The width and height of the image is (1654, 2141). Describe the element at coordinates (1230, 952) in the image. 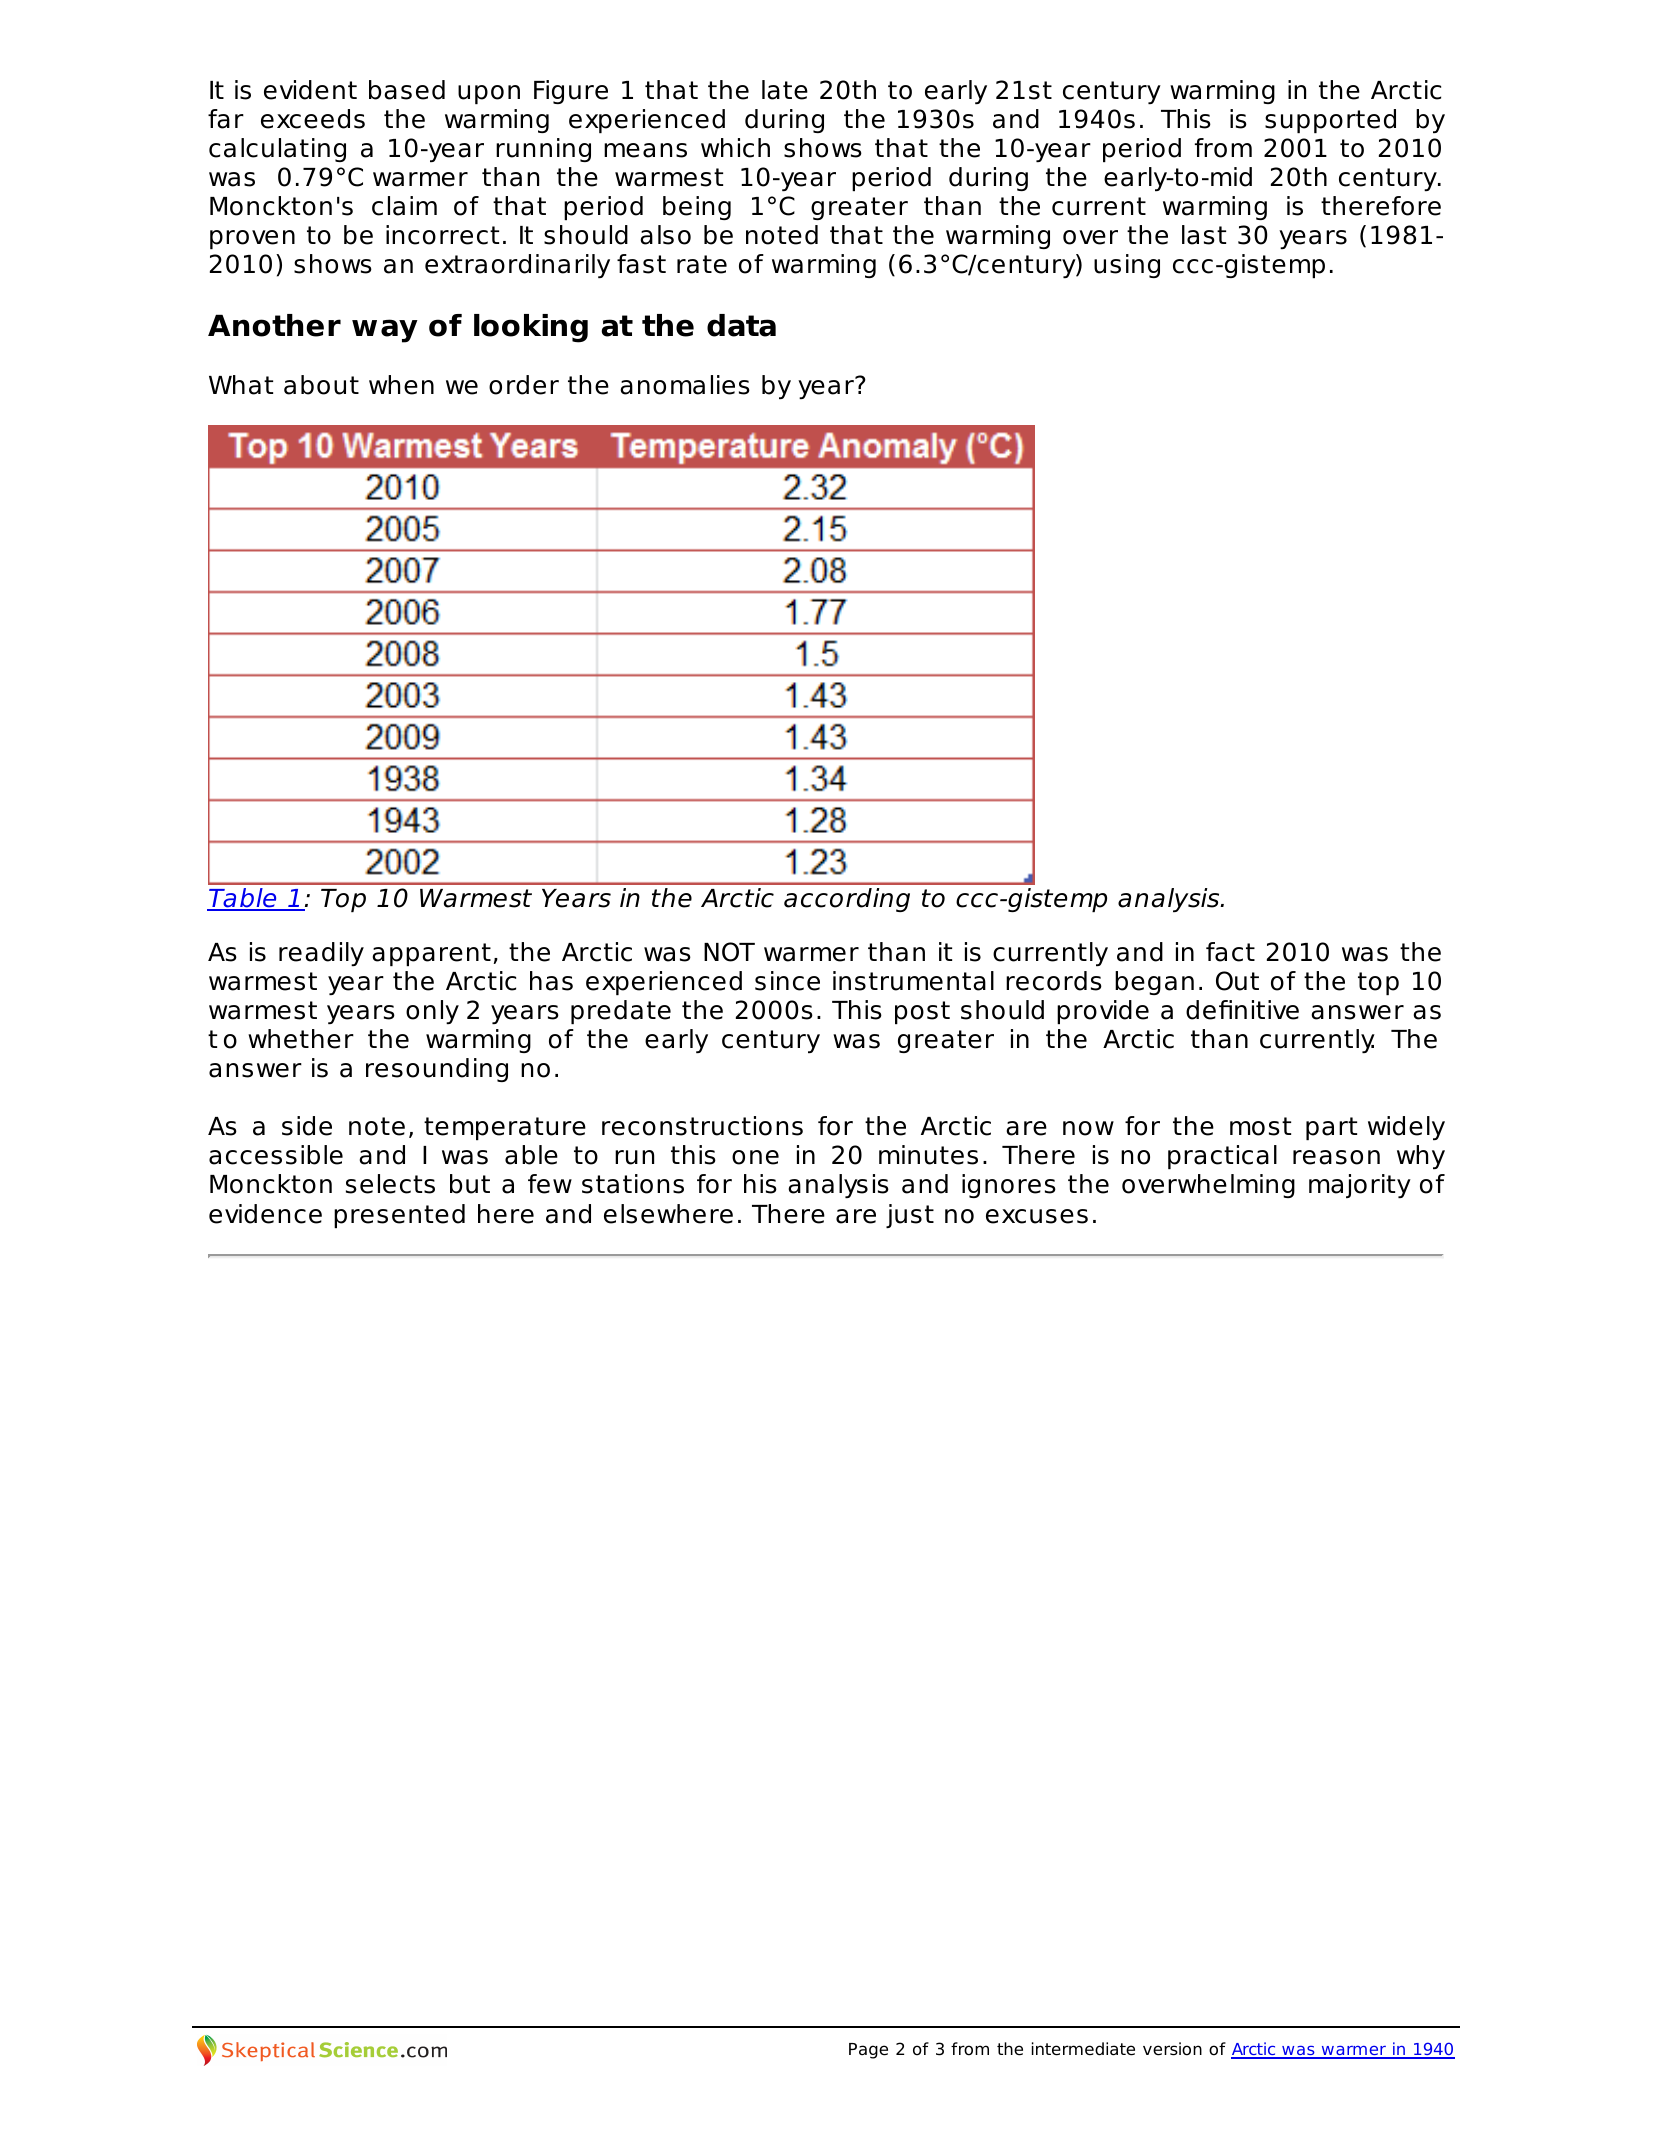

I see `fact` at that location.
